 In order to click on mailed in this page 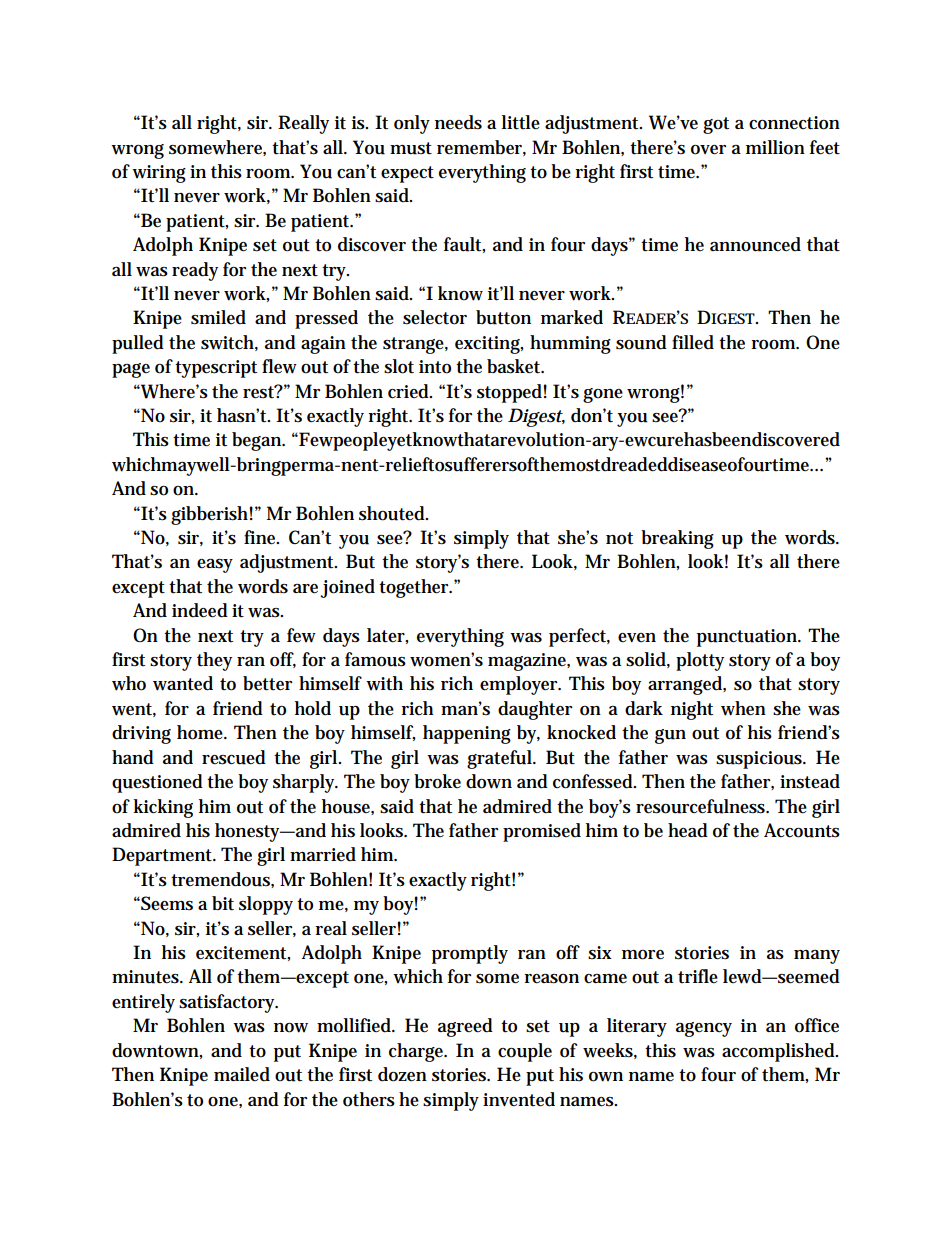, I will do `click(242, 1074)`.
